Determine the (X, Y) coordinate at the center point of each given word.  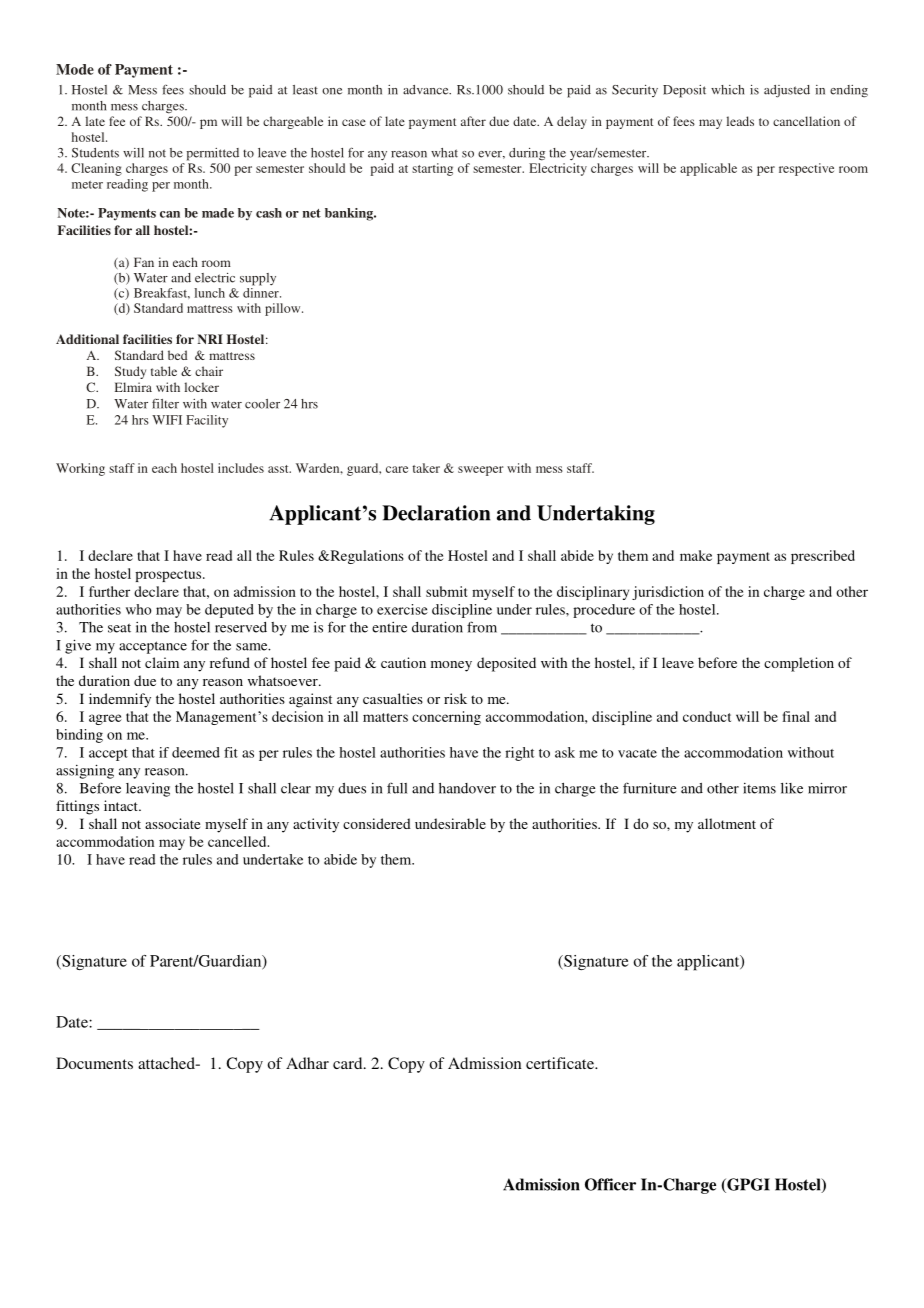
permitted (213, 154)
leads (740, 121)
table (164, 371)
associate (172, 823)
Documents (94, 1063)
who (139, 609)
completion (799, 664)
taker (426, 468)
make (696, 555)
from (482, 627)
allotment (727, 823)
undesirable (450, 823)
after (473, 121)
